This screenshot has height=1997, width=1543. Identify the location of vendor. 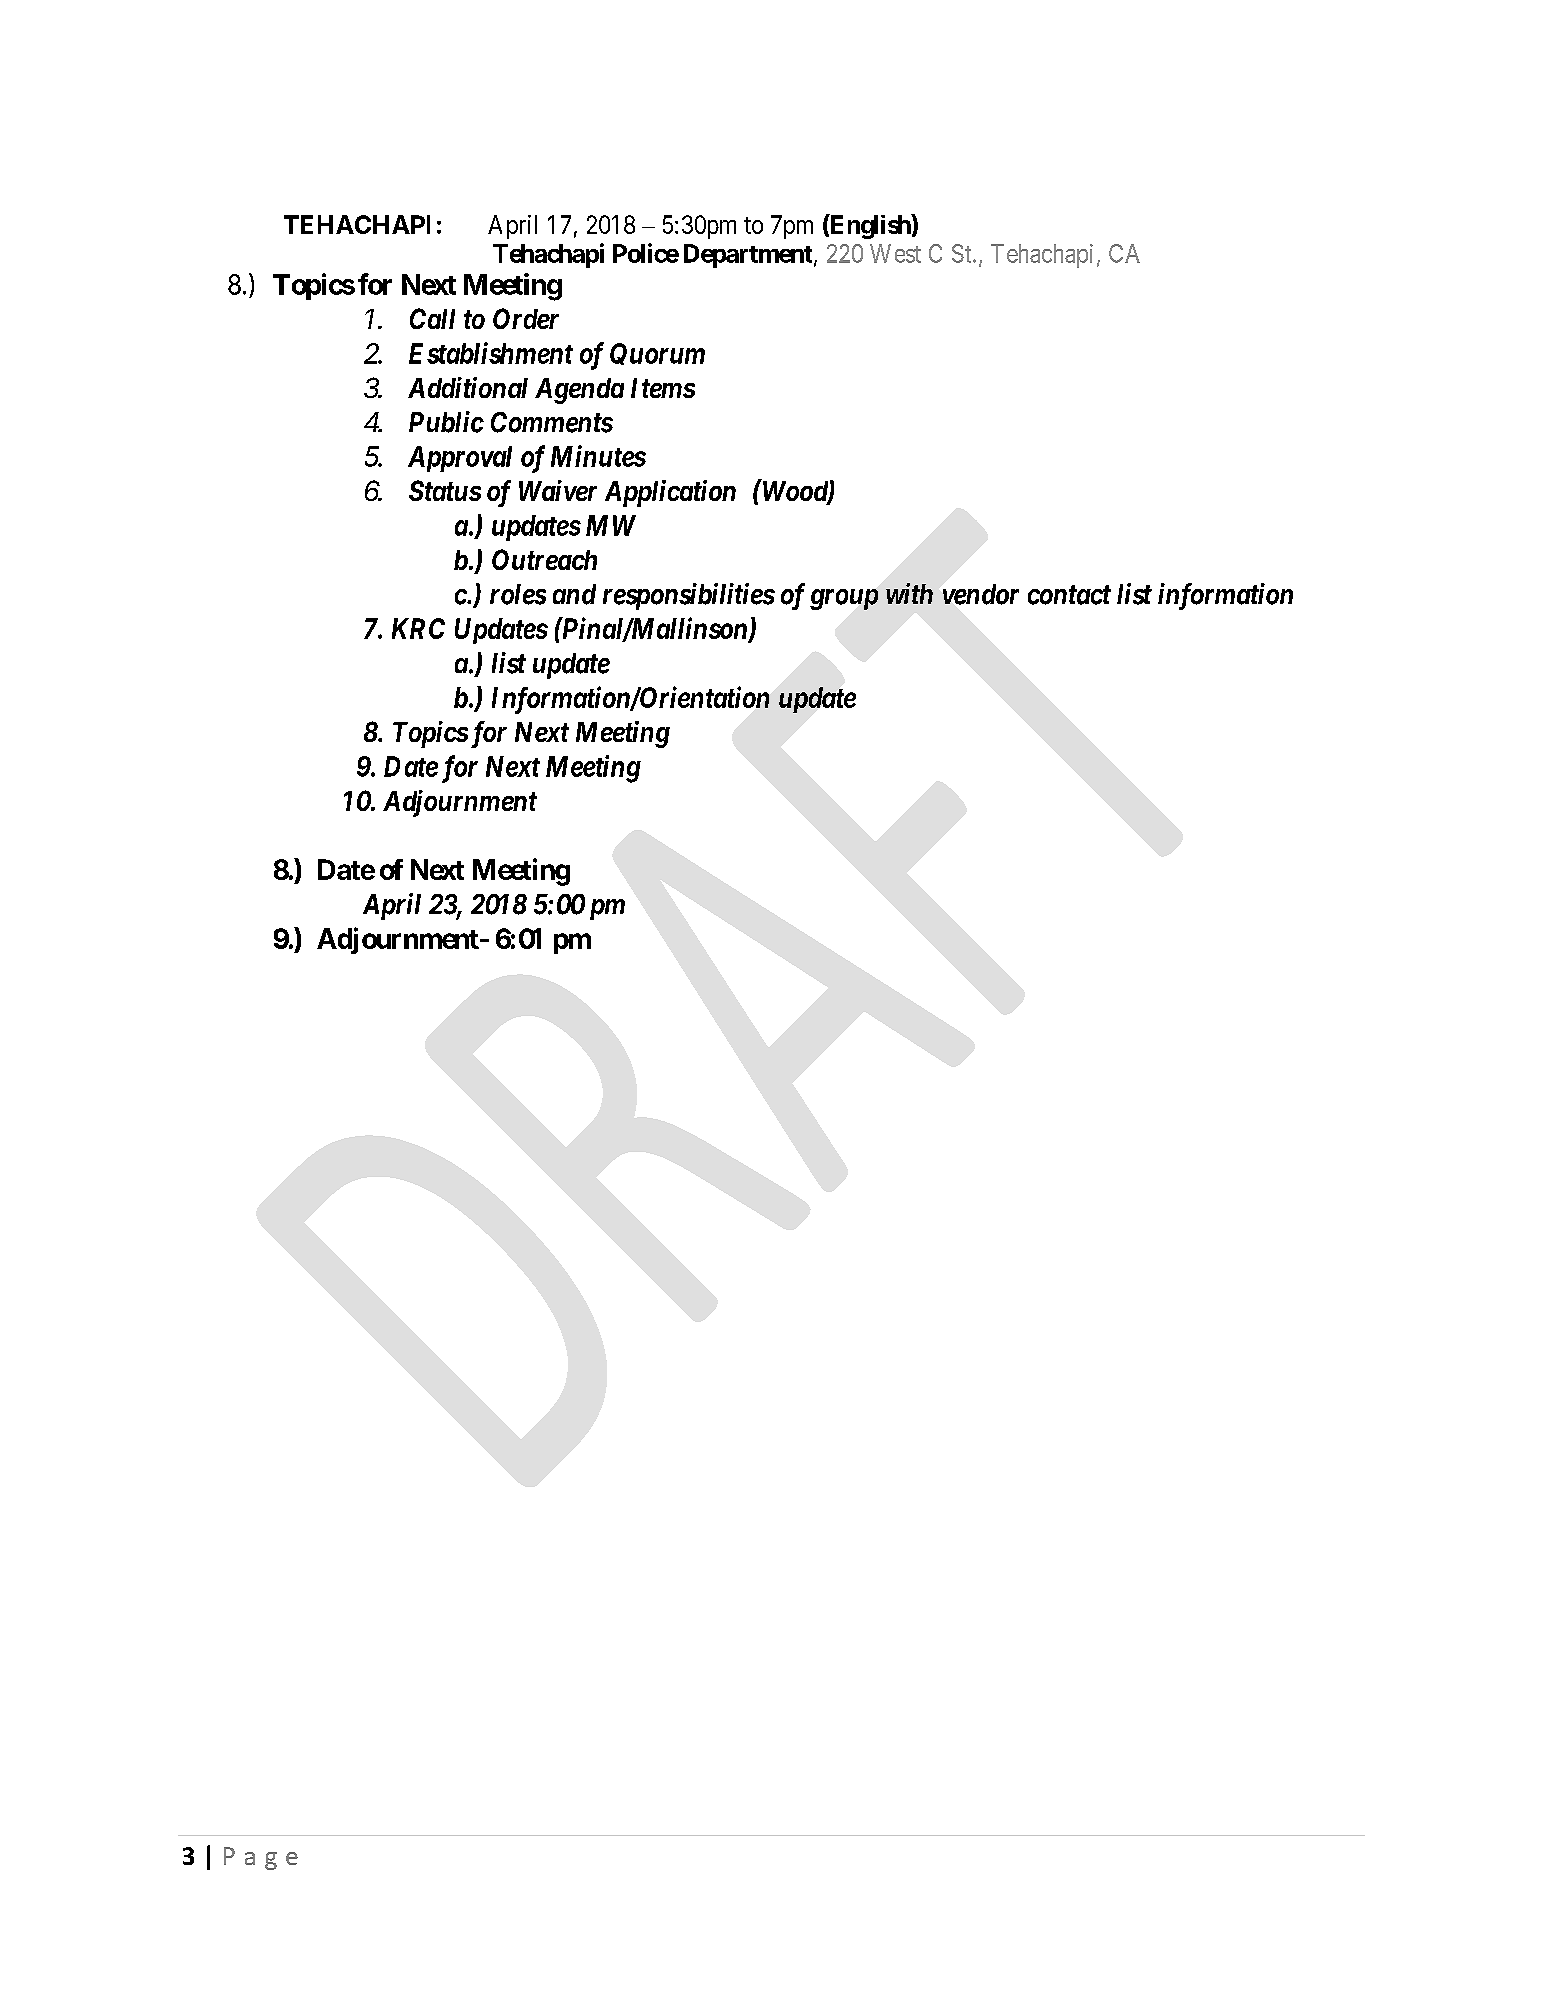
(981, 594).
